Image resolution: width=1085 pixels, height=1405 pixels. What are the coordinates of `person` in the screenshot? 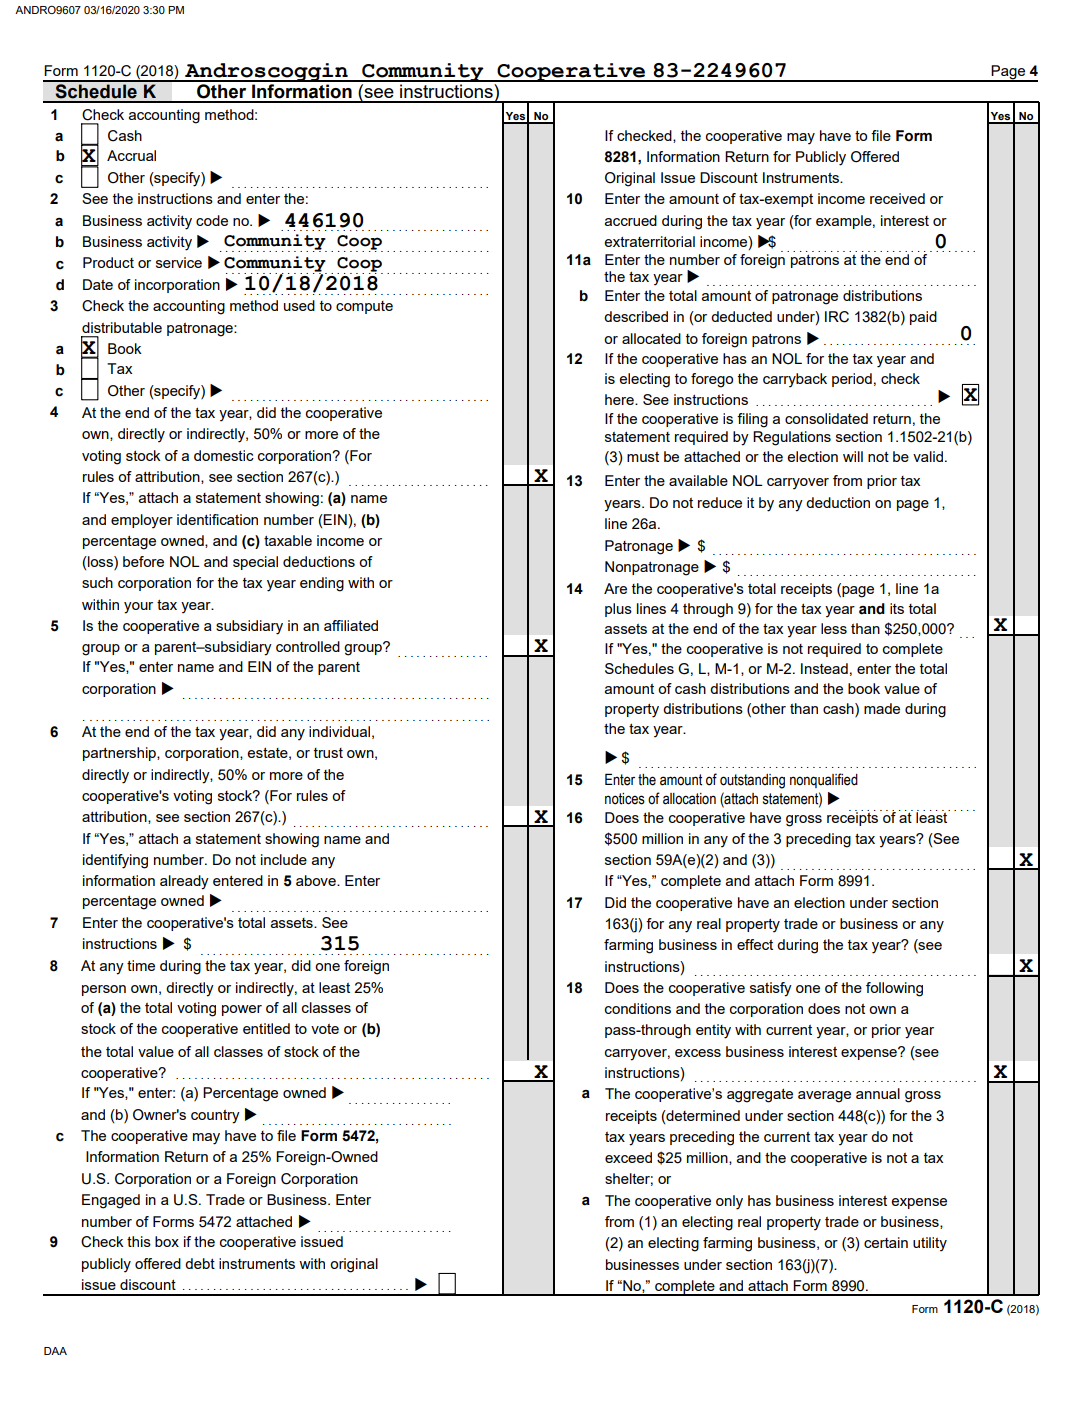 It's located at (104, 990).
